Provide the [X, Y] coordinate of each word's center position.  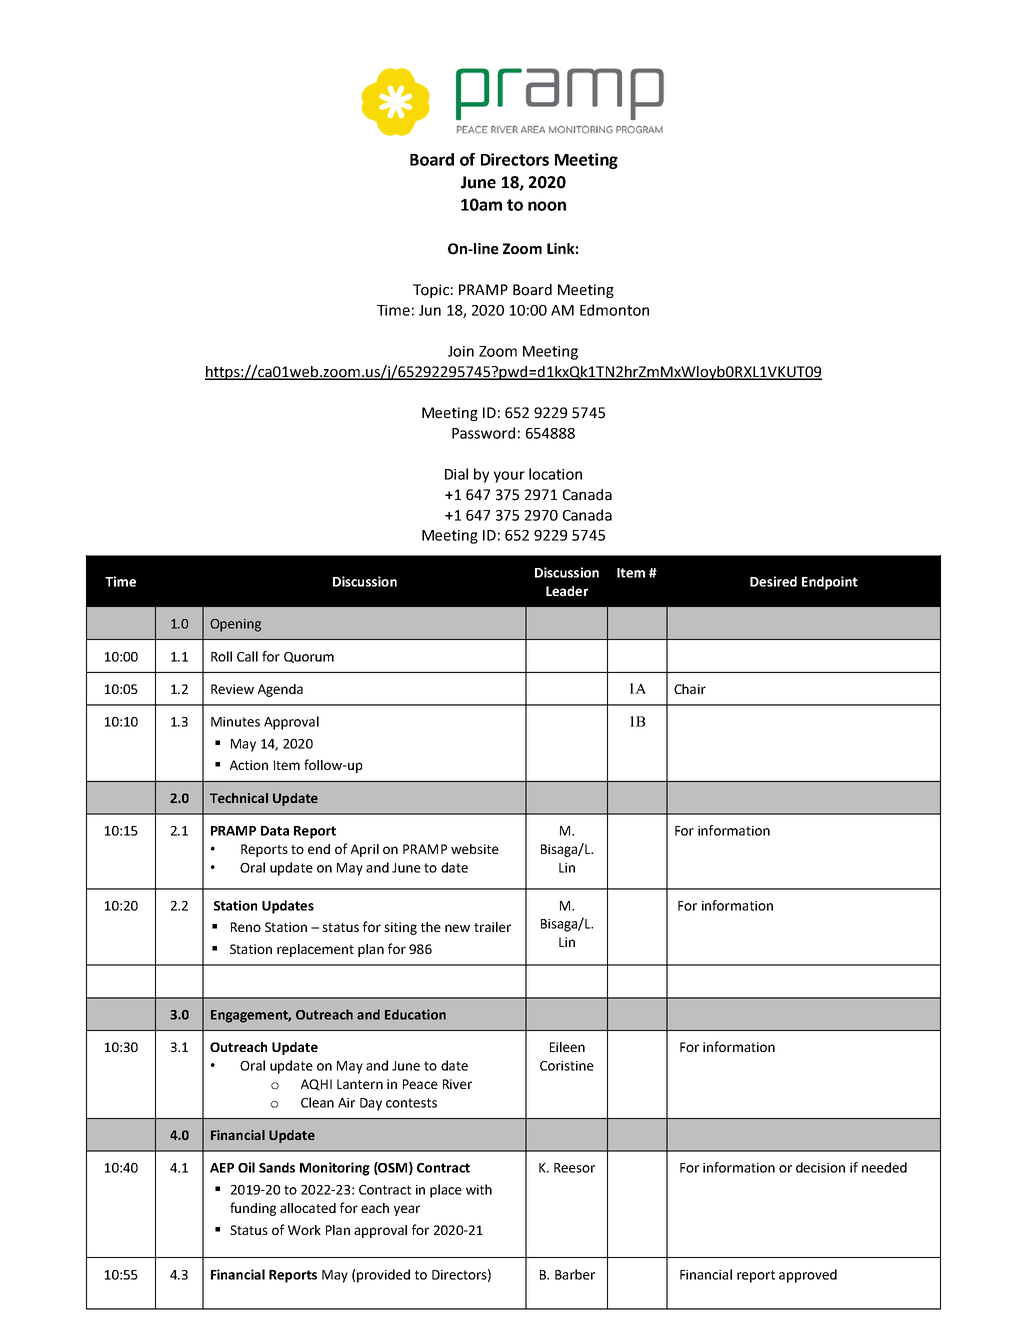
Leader [567, 591]
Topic [431, 291]
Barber [575, 1274]
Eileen [567, 1047]
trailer [492, 927]
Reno [246, 927]
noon [547, 206]
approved [808, 1276]
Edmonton [614, 310]
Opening [235, 625]
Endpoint [830, 583]
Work [304, 1230]
